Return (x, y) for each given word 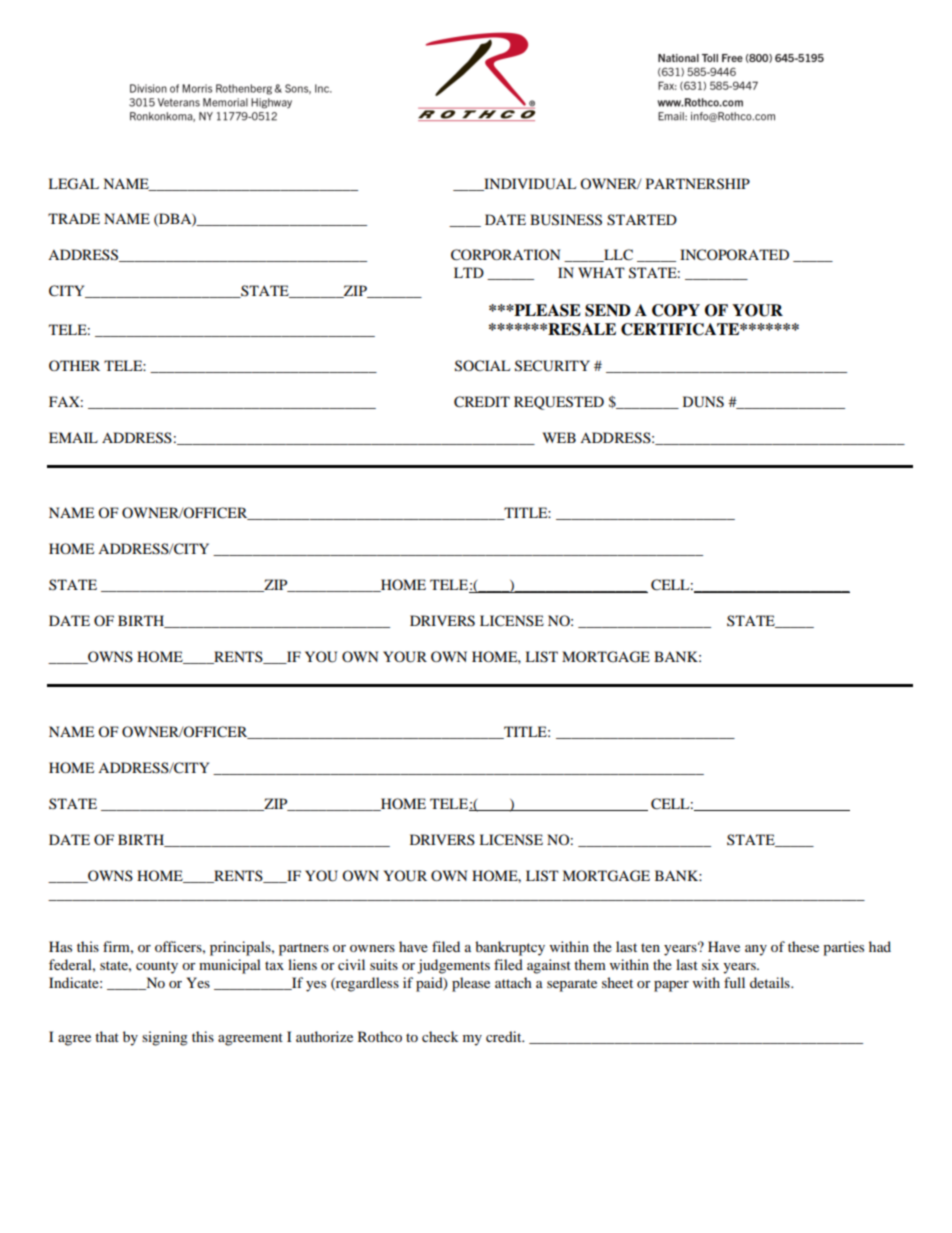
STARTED (642, 220)
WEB (559, 437)
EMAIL (73, 437)
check (440, 1036)
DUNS (703, 402)
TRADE (74, 218)
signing (165, 1038)
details (771, 982)
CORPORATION (505, 255)
